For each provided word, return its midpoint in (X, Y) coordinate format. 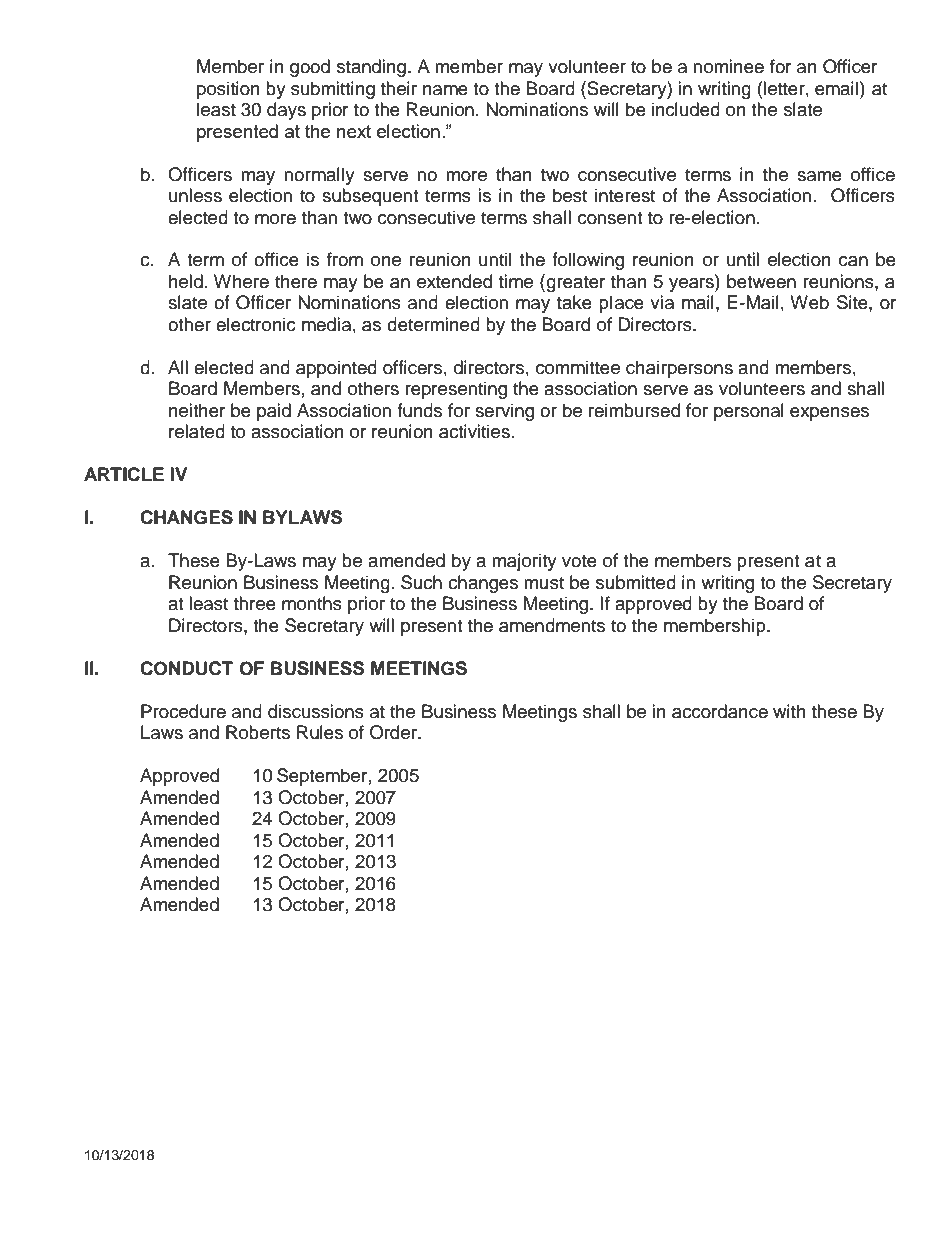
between (761, 281)
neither (197, 410)
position (228, 90)
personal (749, 412)
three (255, 603)
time (516, 281)
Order (394, 732)
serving (504, 412)
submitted (636, 582)
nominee (728, 66)
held (186, 281)
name (445, 90)
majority (524, 562)
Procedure (183, 711)
